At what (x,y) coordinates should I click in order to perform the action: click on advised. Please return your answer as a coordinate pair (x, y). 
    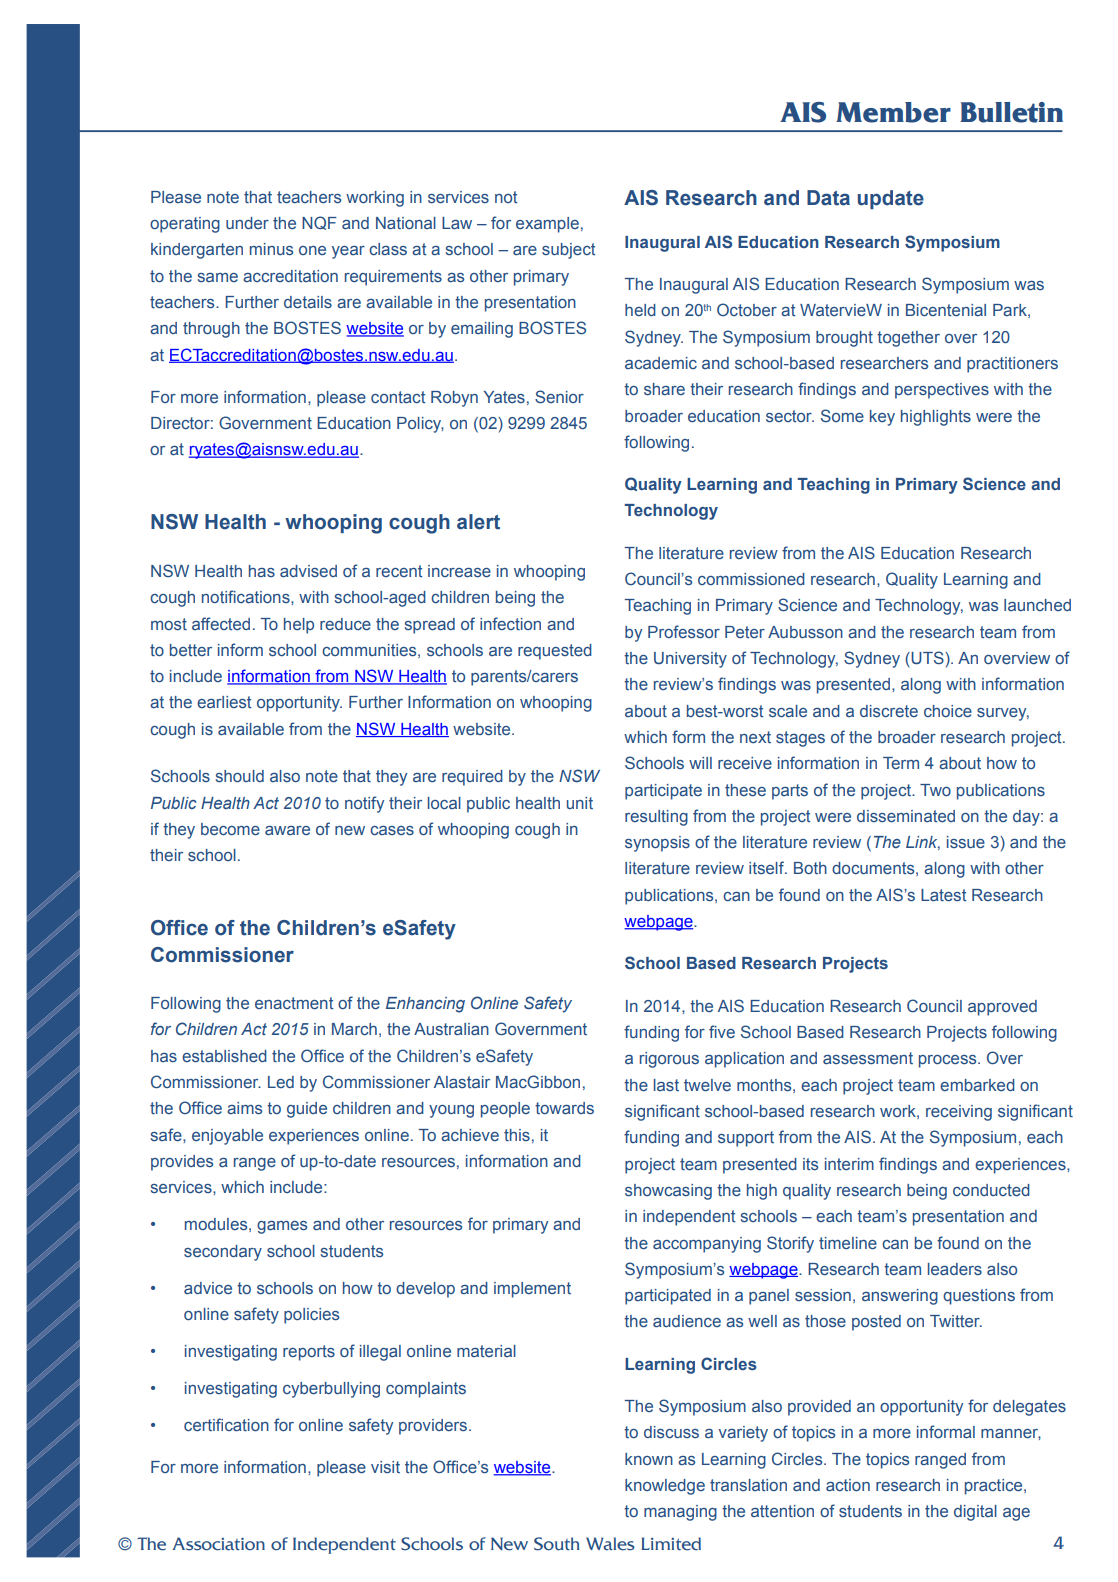
    Looking at the image, I should click on (308, 571).
